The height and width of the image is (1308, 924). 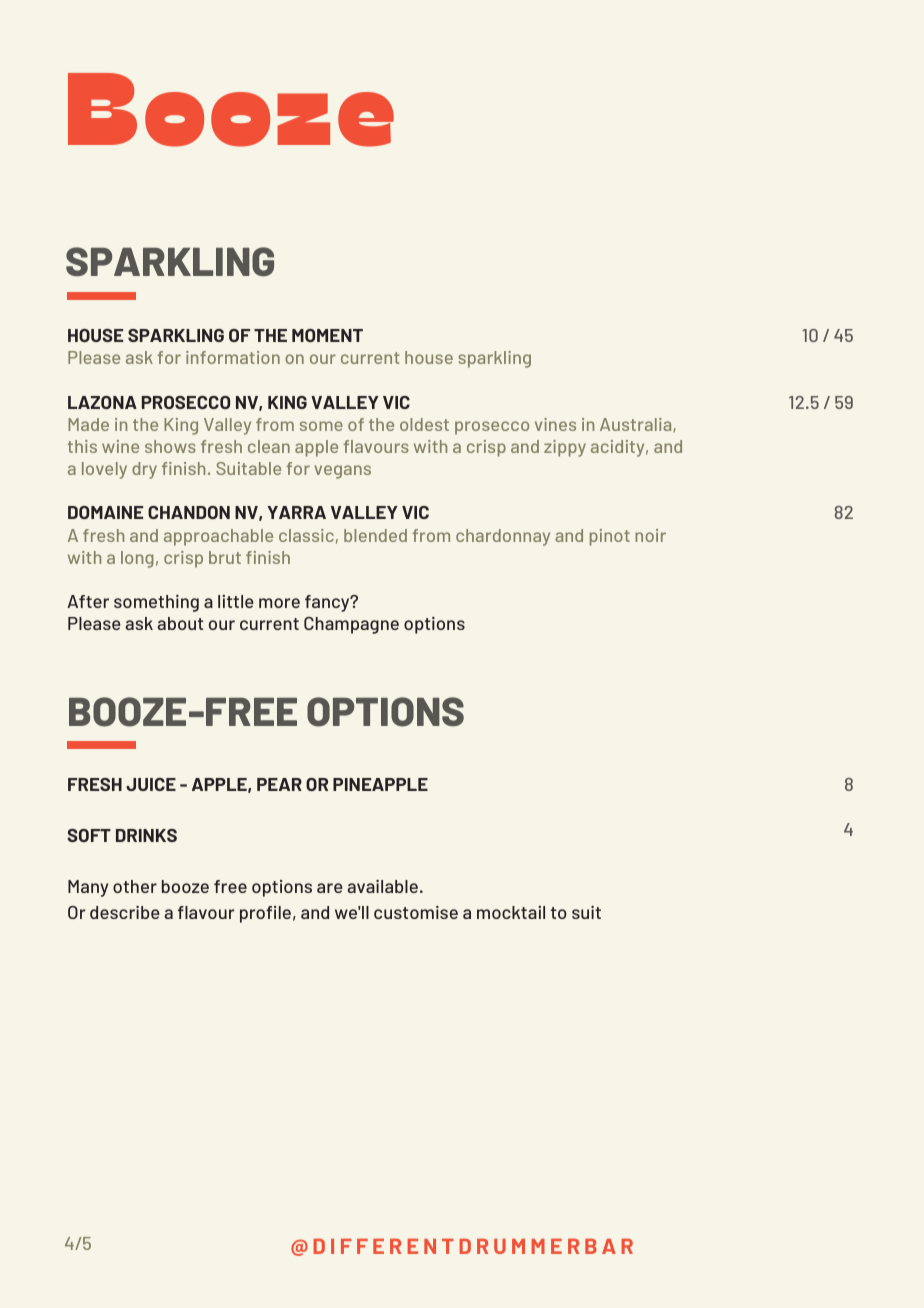 I want to click on other, so click(x=135, y=886).
